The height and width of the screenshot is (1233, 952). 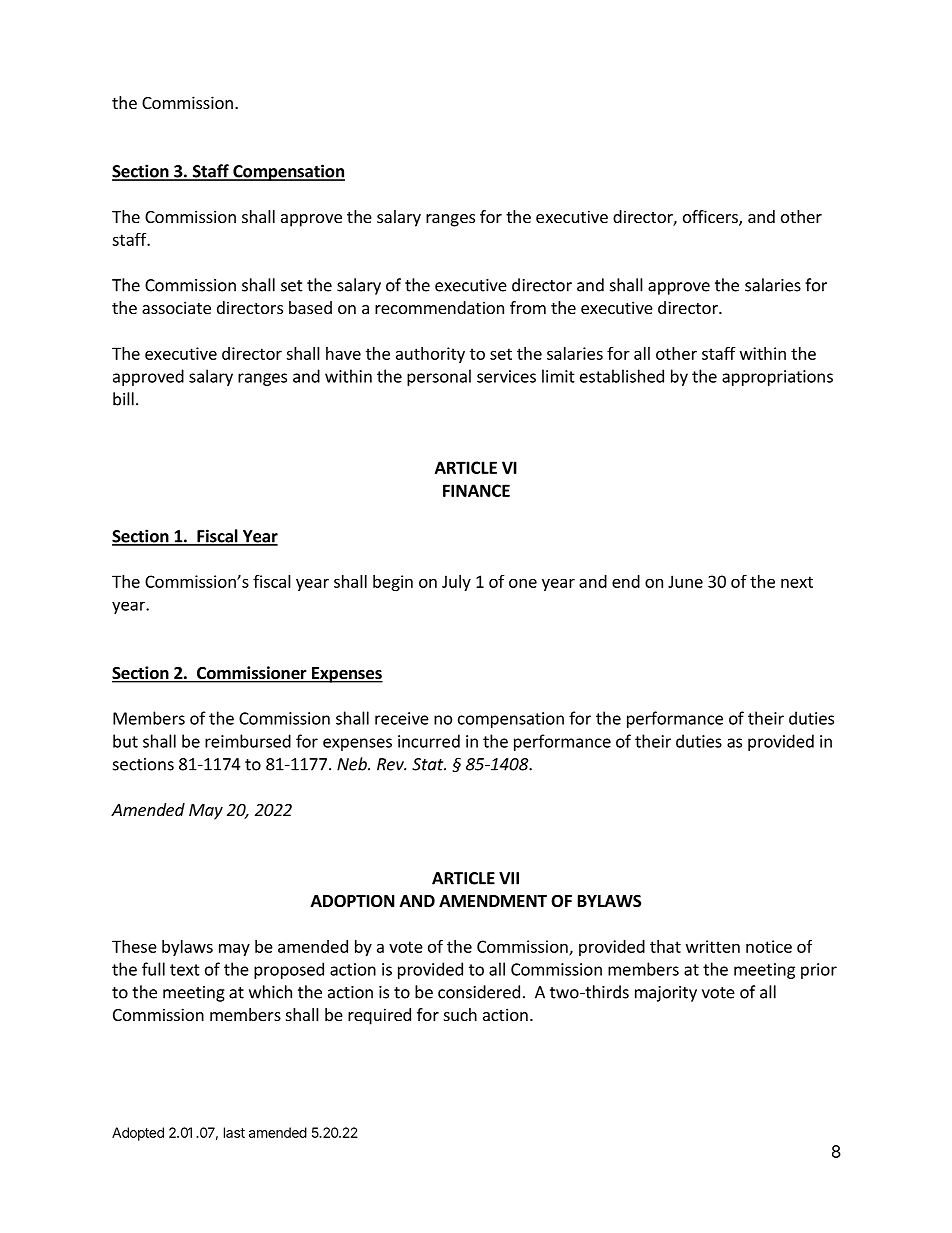 I want to click on personal, so click(x=439, y=377).
